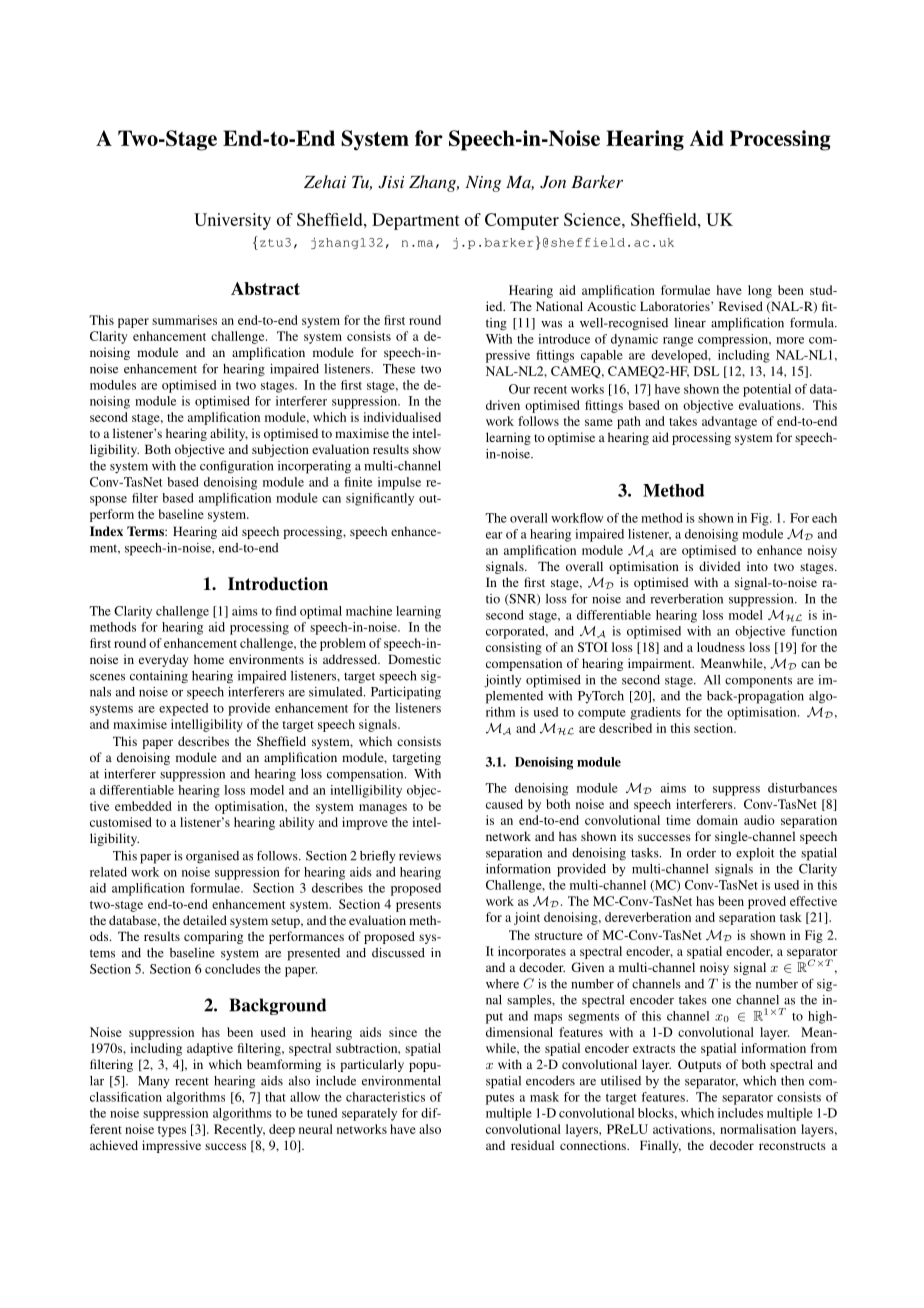  Describe the element at coordinates (146, 531) in the image. I see `Terms` at that location.
